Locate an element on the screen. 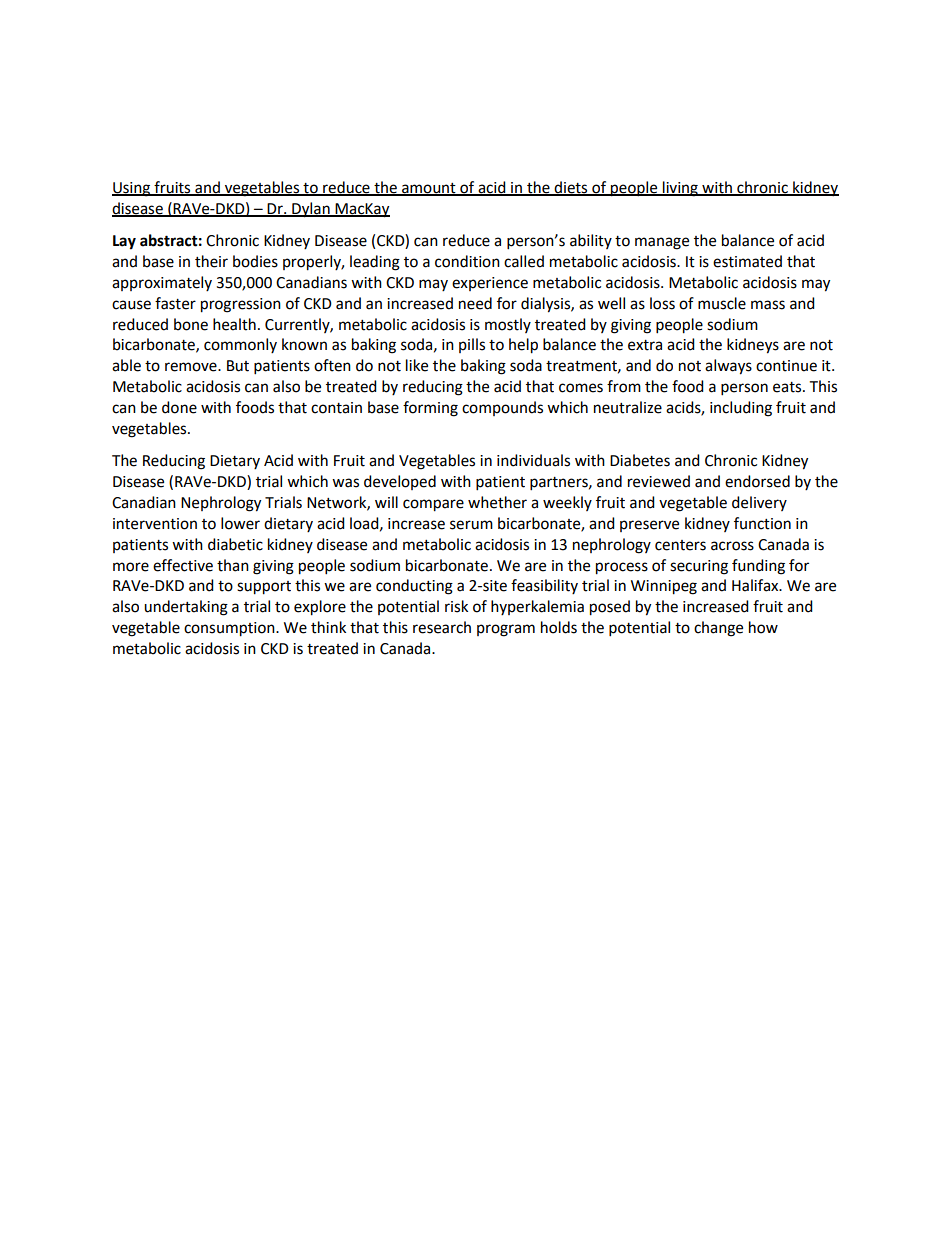 The image size is (952, 1233). developed is located at coordinates (400, 482).
